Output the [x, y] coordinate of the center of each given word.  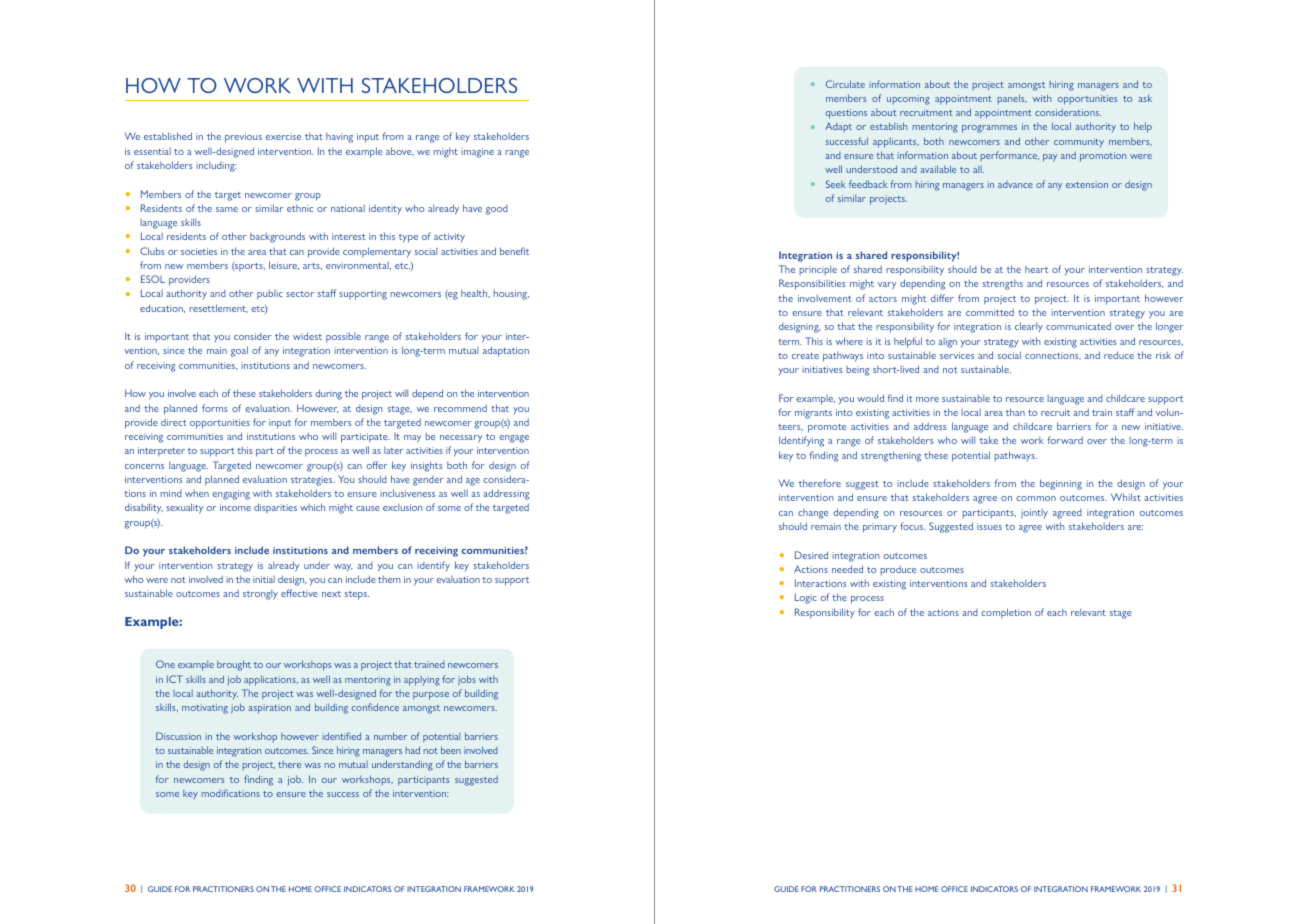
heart [1036, 269]
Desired [811, 555]
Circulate [845, 84]
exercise [283, 136]
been [451, 750]
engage [514, 439]
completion [1006, 613]
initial [264, 579]
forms [214, 408]
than [1015, 412]
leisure [284, 265]
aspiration [270, 709]
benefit [514, 251]
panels [1012, 99]
